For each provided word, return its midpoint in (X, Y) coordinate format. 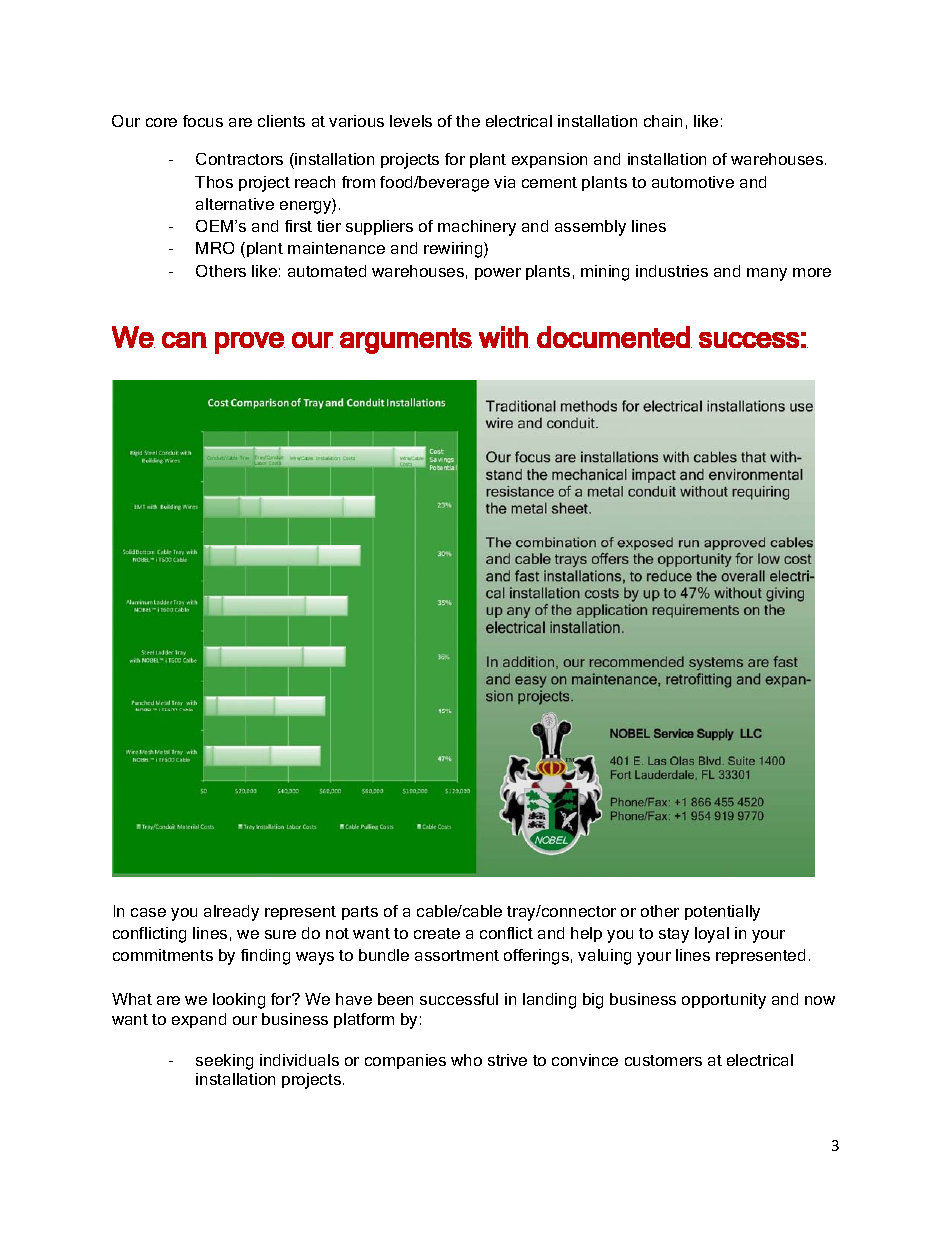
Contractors (239, 159)
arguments (406, 341)
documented (614, 337)
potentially (722, 913)
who (466, 1060)
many (767, 274)
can (184, 340)
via (504, 182)
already (231, 913)
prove (250, 343)
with (504, 337)
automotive (693, 182)
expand (199, 1020)
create (437, 933)
